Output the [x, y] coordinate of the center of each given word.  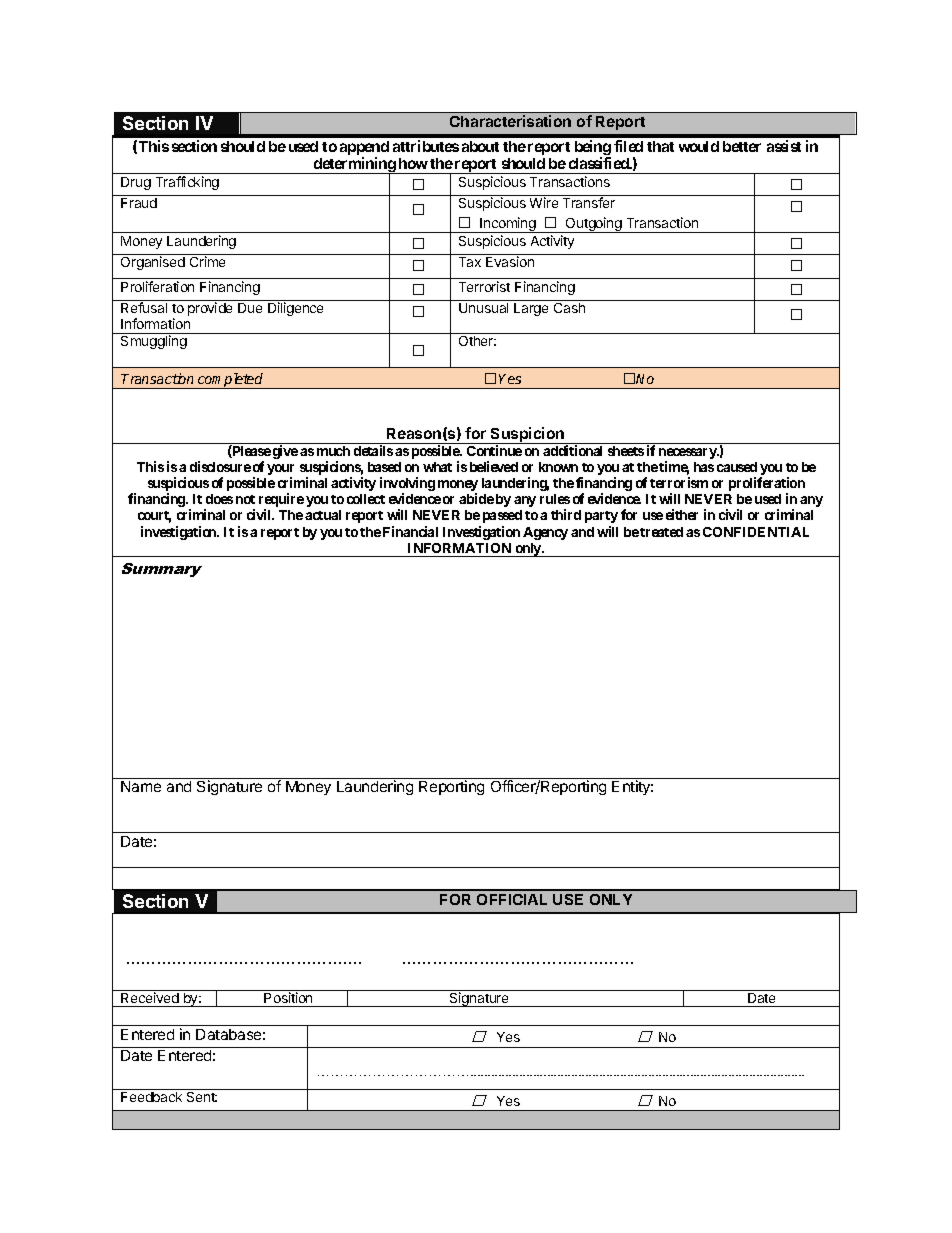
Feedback [151, 1097]
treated [661, 532]
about [480, 146]
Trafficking [187, 183]
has [704, 467]
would [699, 146]
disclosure [220, 466]
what [437, 467]
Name [141, 786]
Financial [410, 531]
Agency [545, 533]
